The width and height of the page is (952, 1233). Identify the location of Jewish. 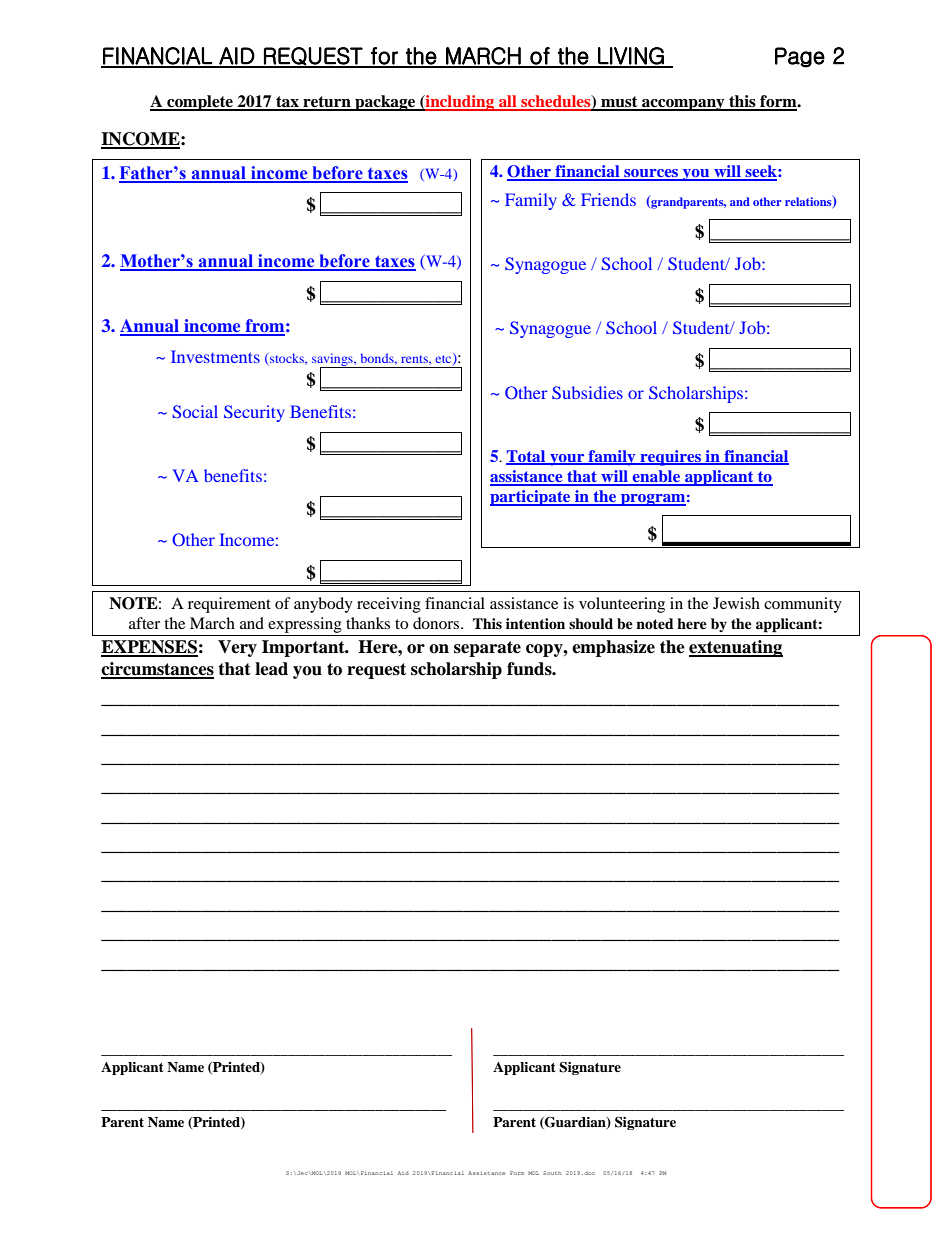
(736, 603).
